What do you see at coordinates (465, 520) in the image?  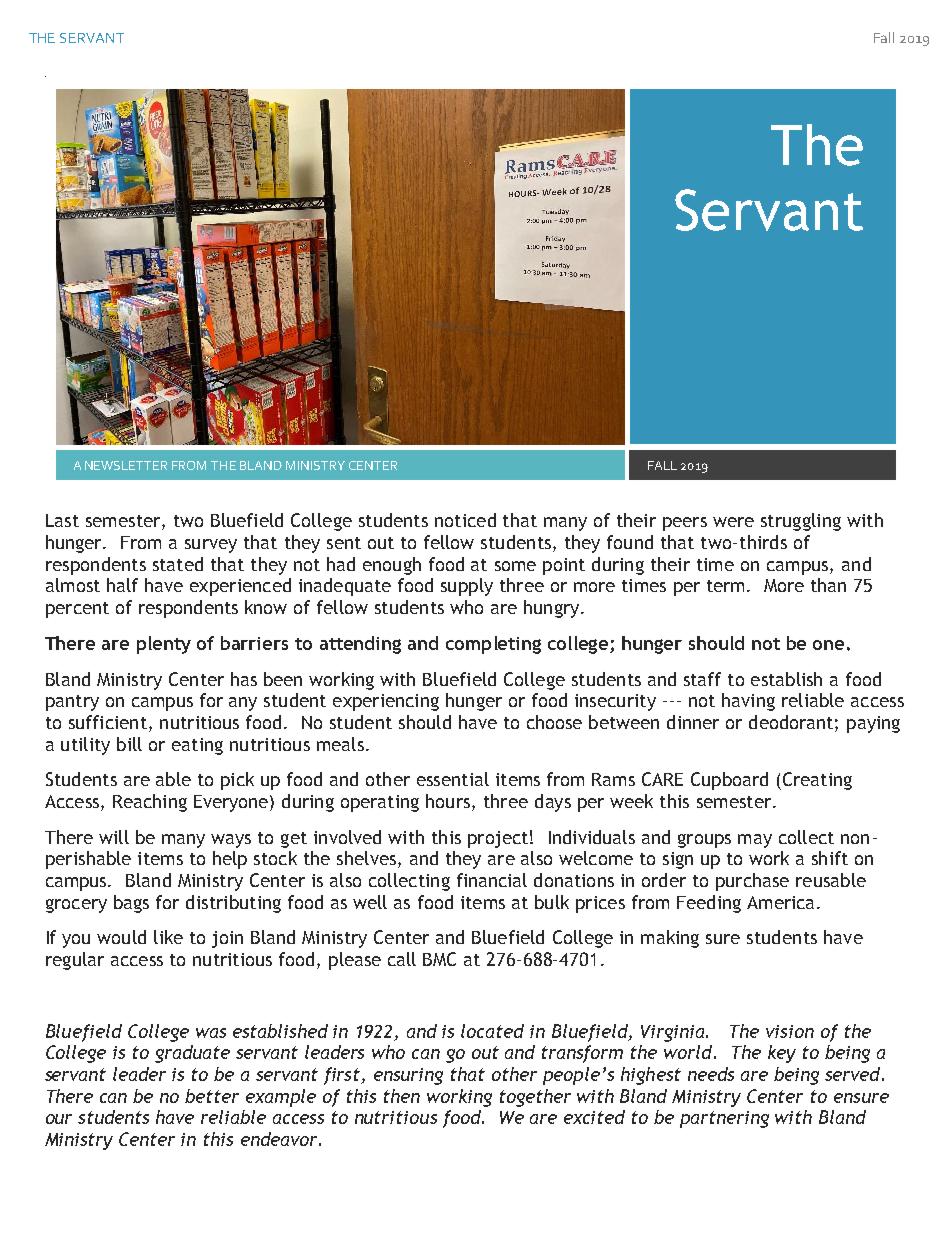 I see `noticed` at bounding box center [465, 520].
